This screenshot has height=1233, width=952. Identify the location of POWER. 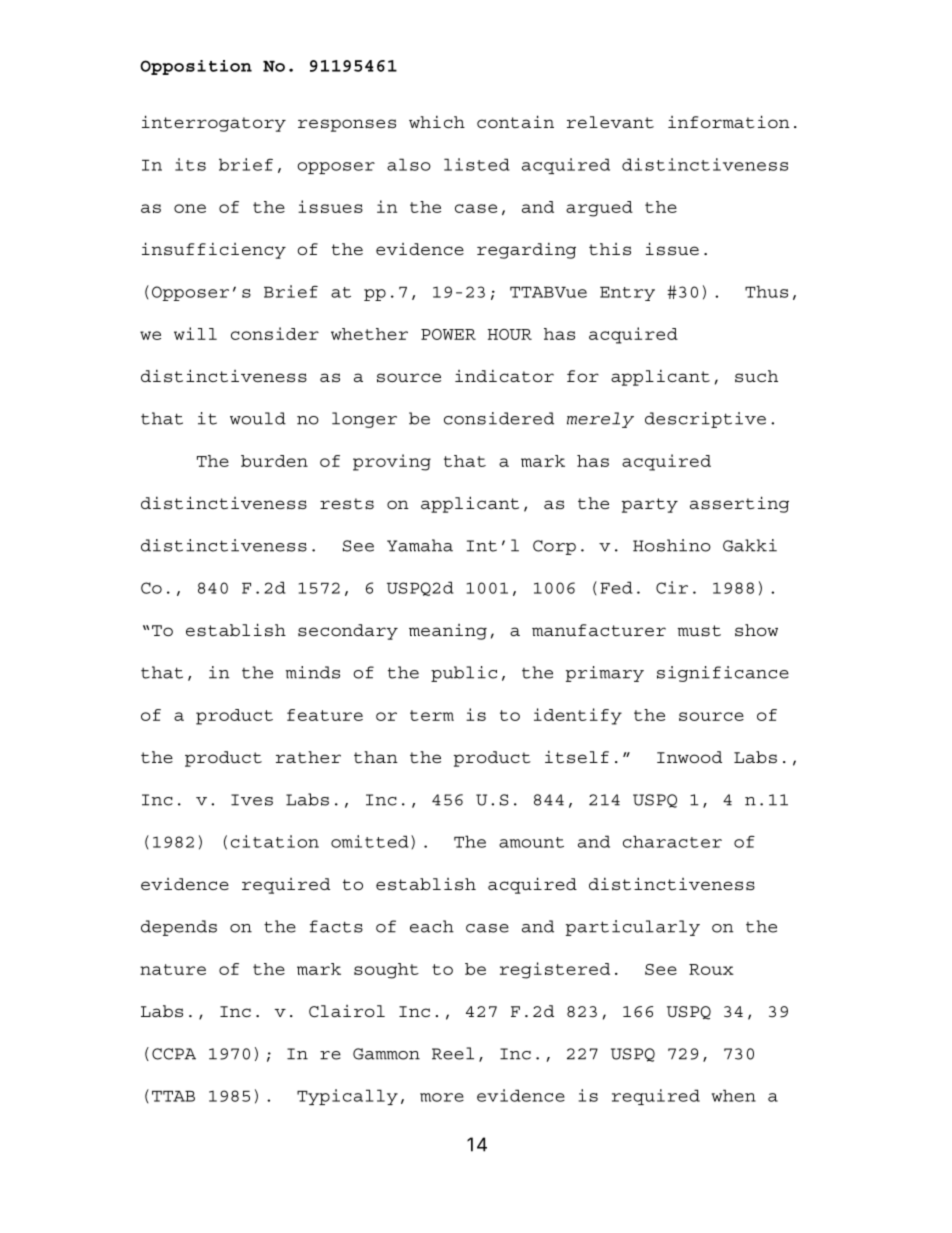
(448, 334).
